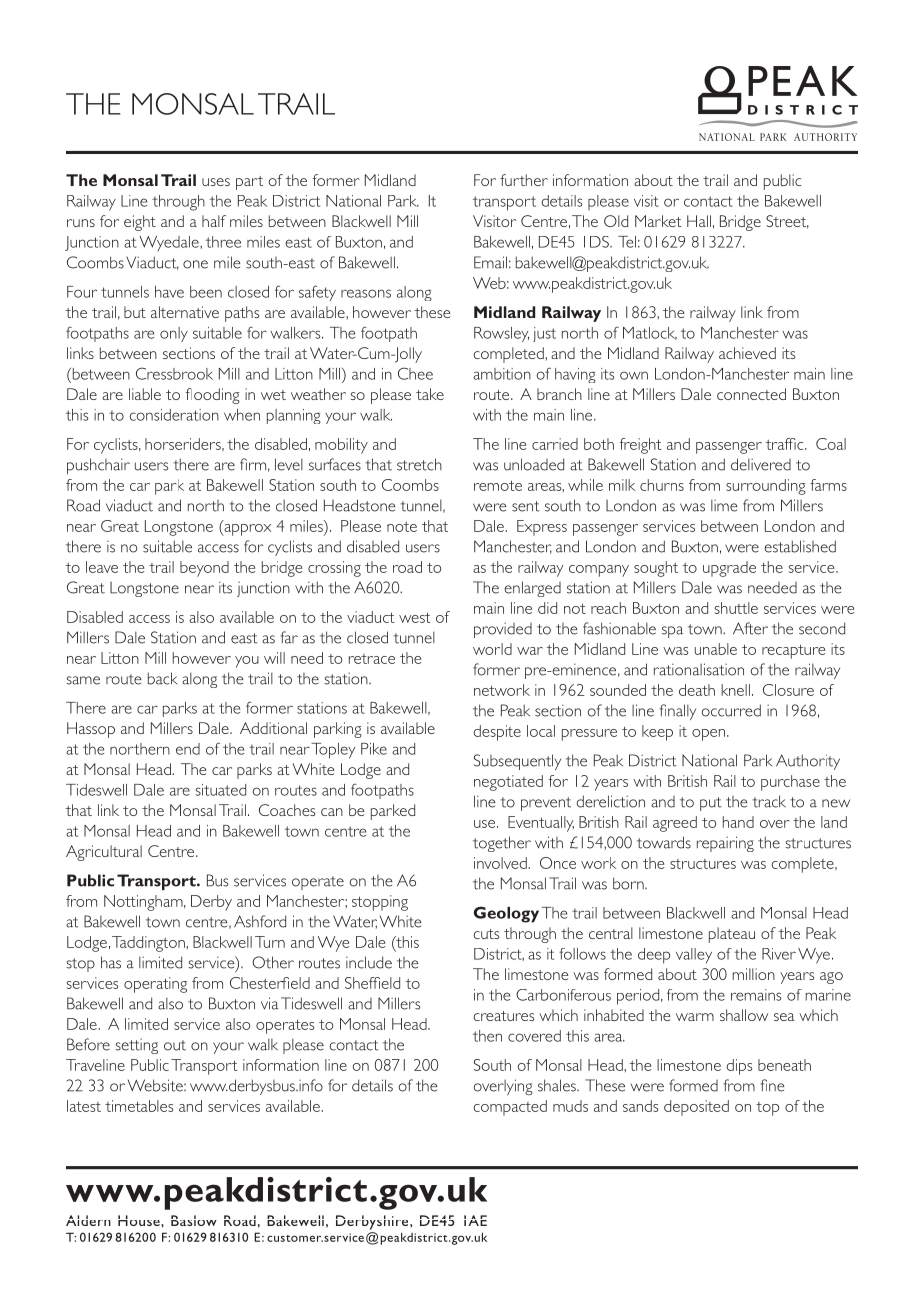 The height and width of the page is (1308, 924). I want to click on House, so click(140, 1220).
